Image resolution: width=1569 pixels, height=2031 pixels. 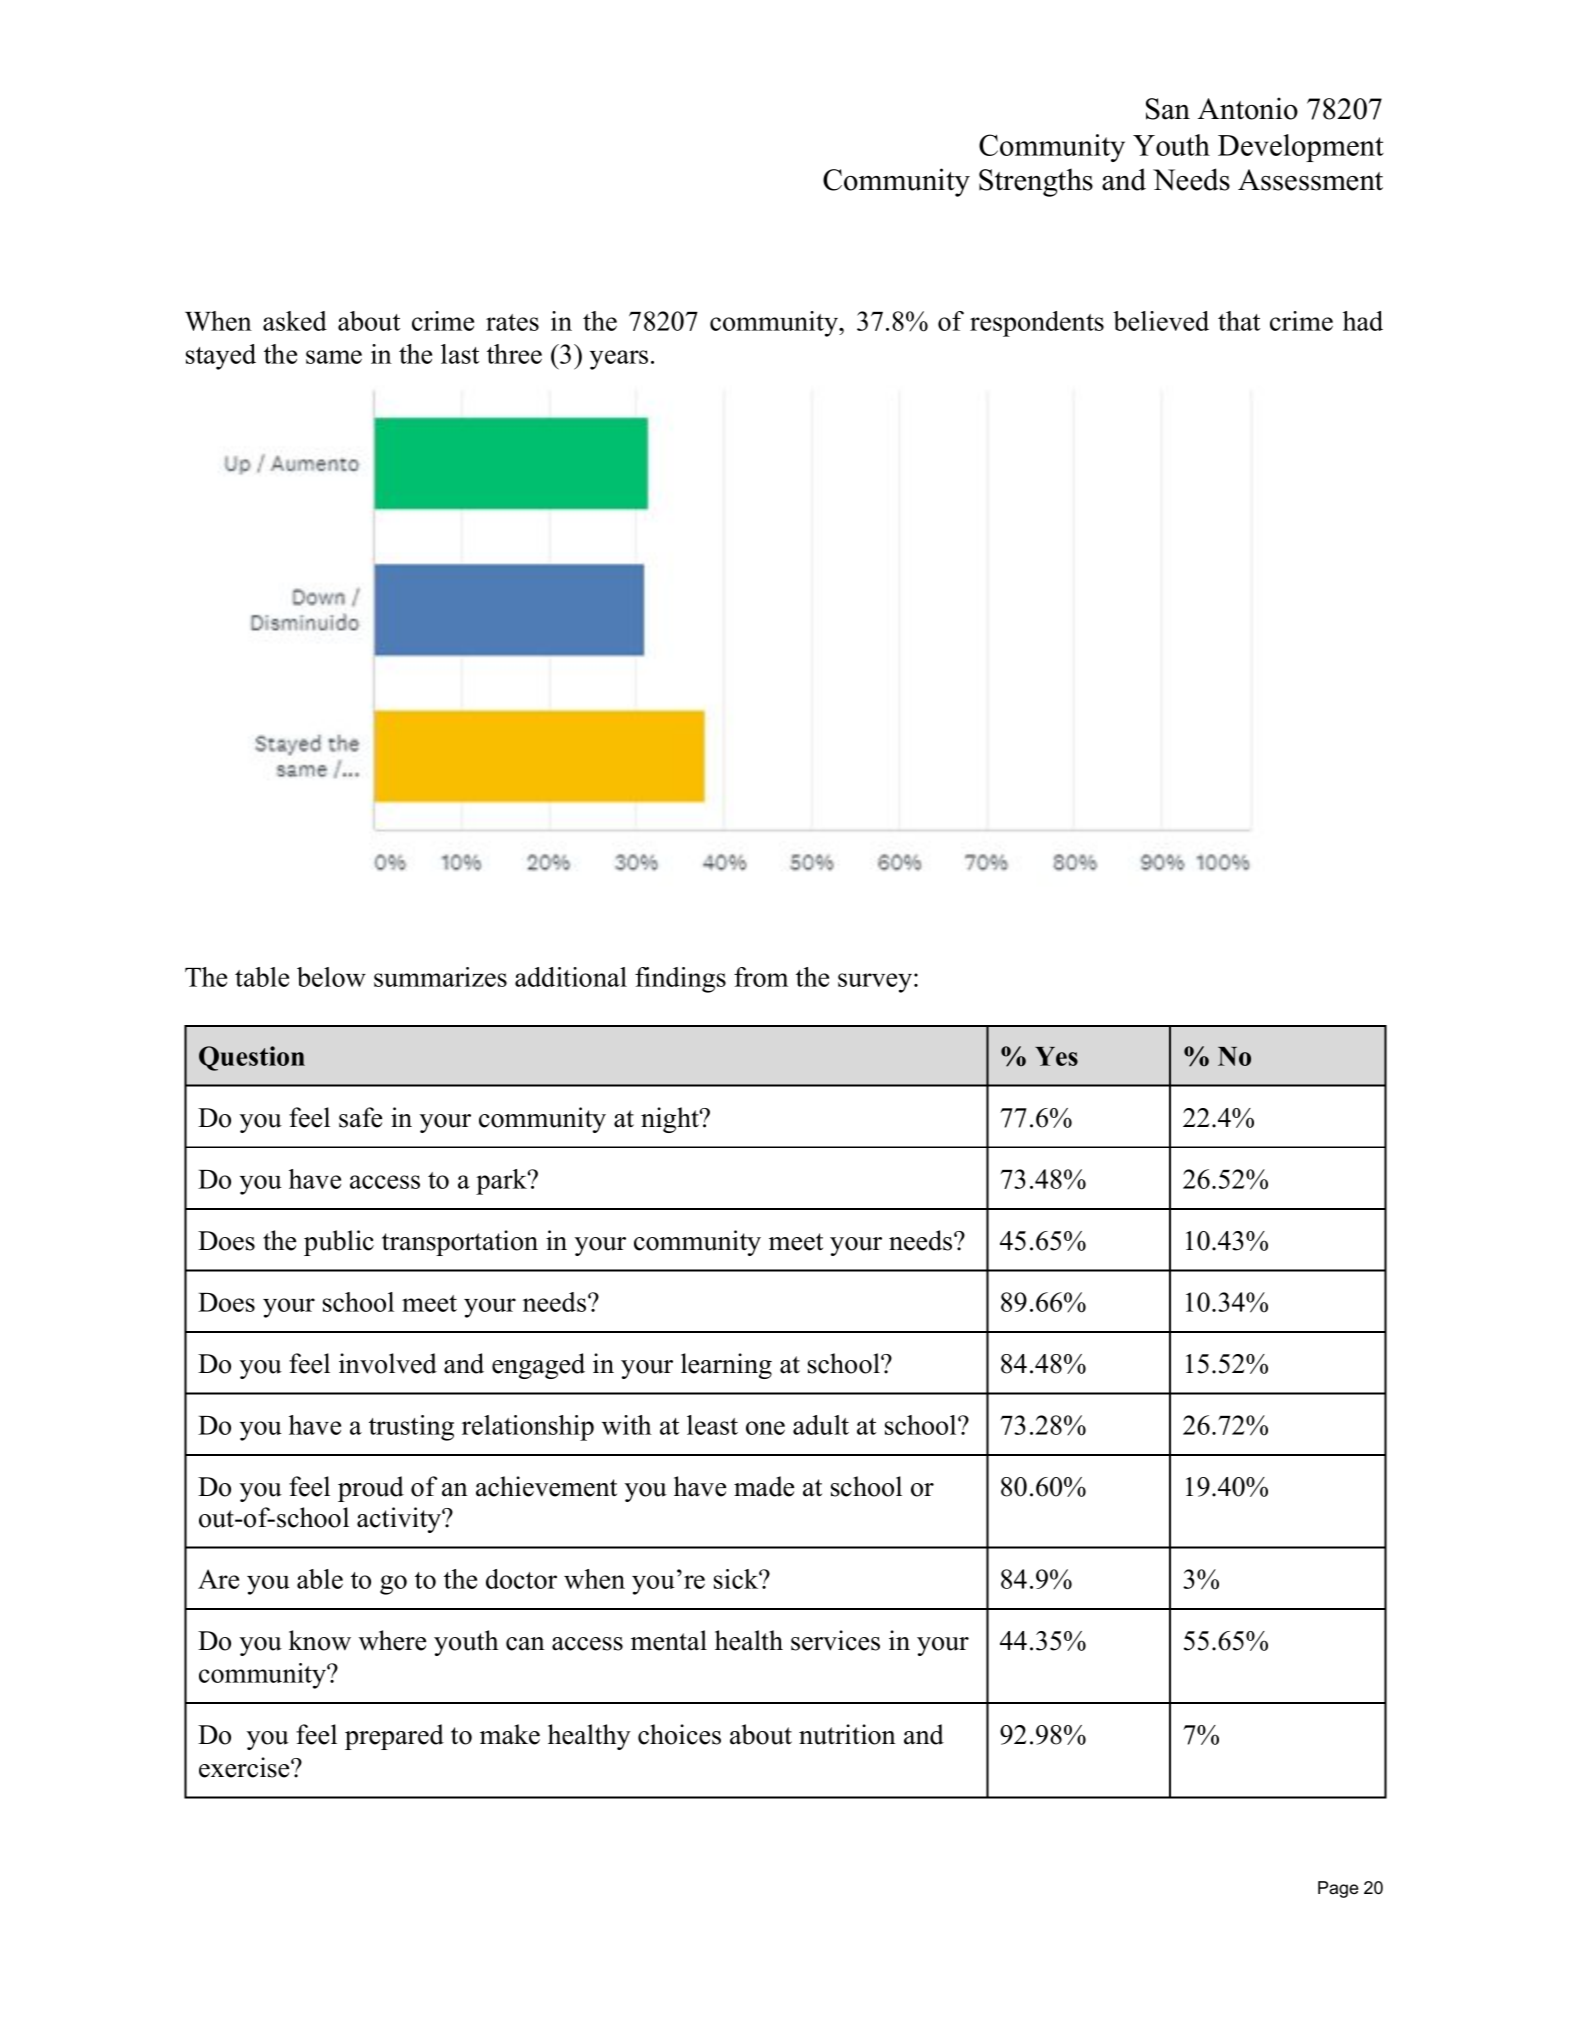 What do you see at coordinates (1248, 108) in the screenshot?
I see `Antonio` at bounding box center [1248, 108].
